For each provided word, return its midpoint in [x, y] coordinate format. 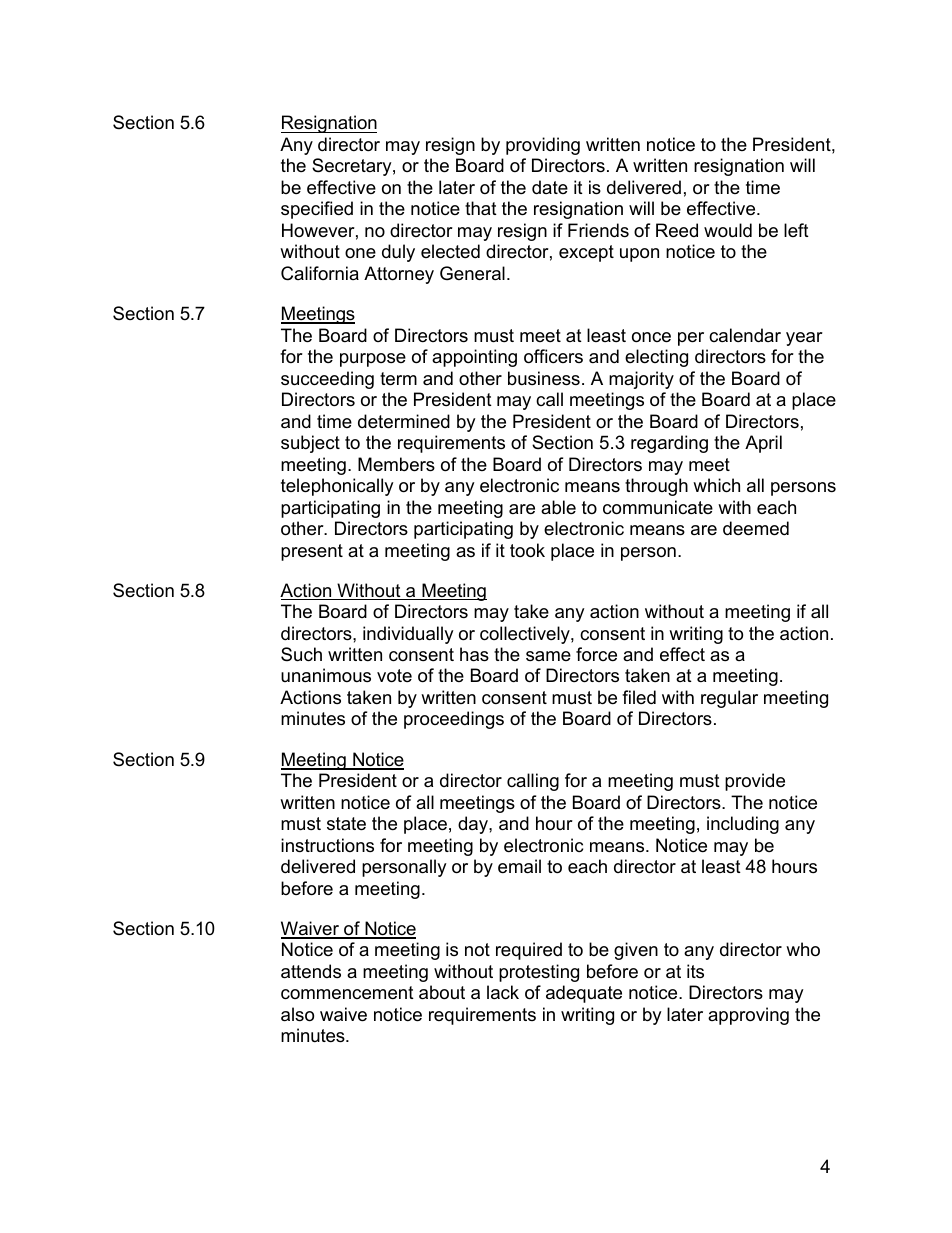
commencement [347, 993]
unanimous [326, 675]
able [558, 507]
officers [553, 356]
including [743, 825]
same [548, 656]
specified [317, 210]
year [804, 339]
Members [396, 464]
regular [729, 699]
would [728, 230]
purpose [373, 360]
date [550, 187]
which [716, 485]
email [519, 866]
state [346, 824]
